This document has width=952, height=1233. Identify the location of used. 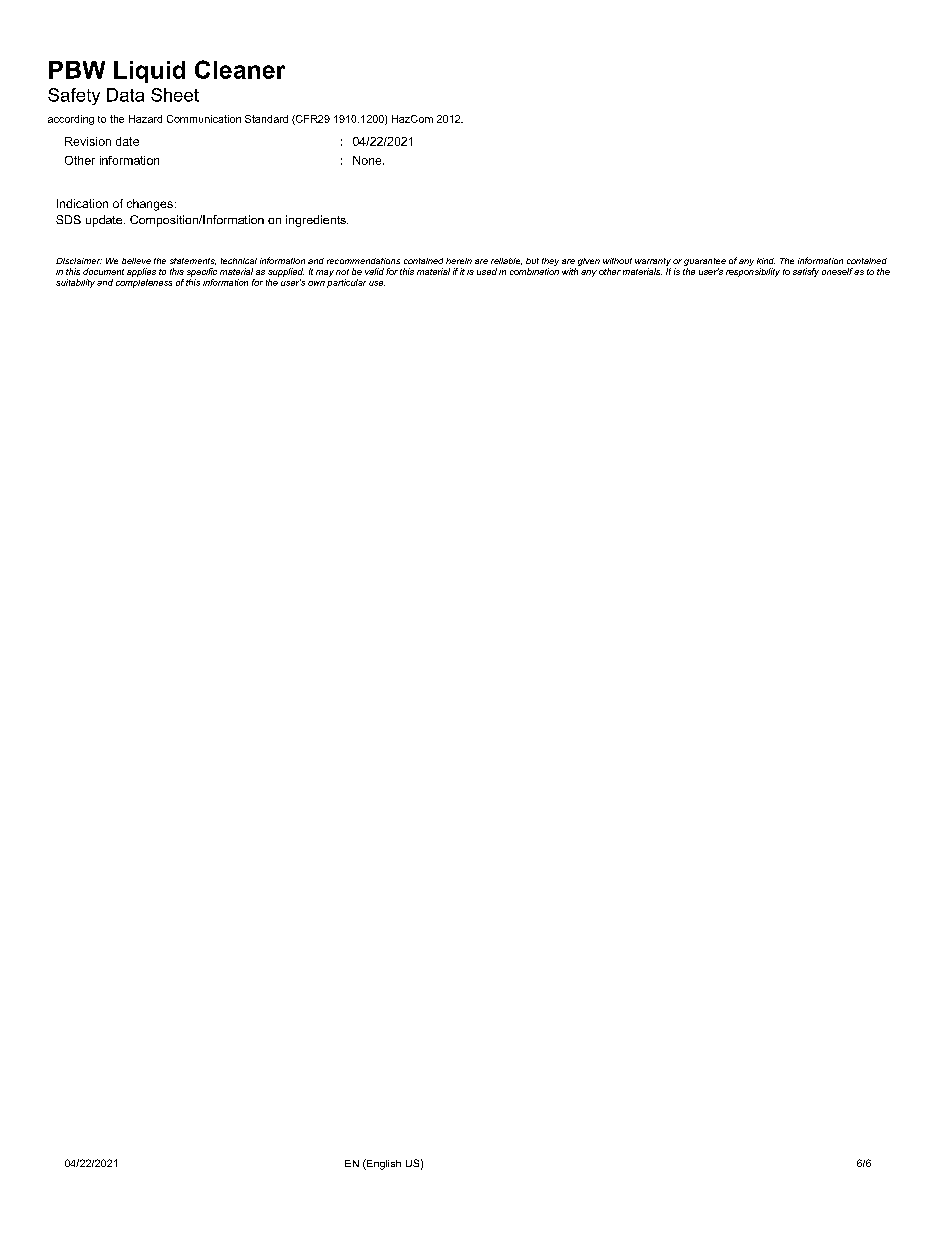
(487, 271).
